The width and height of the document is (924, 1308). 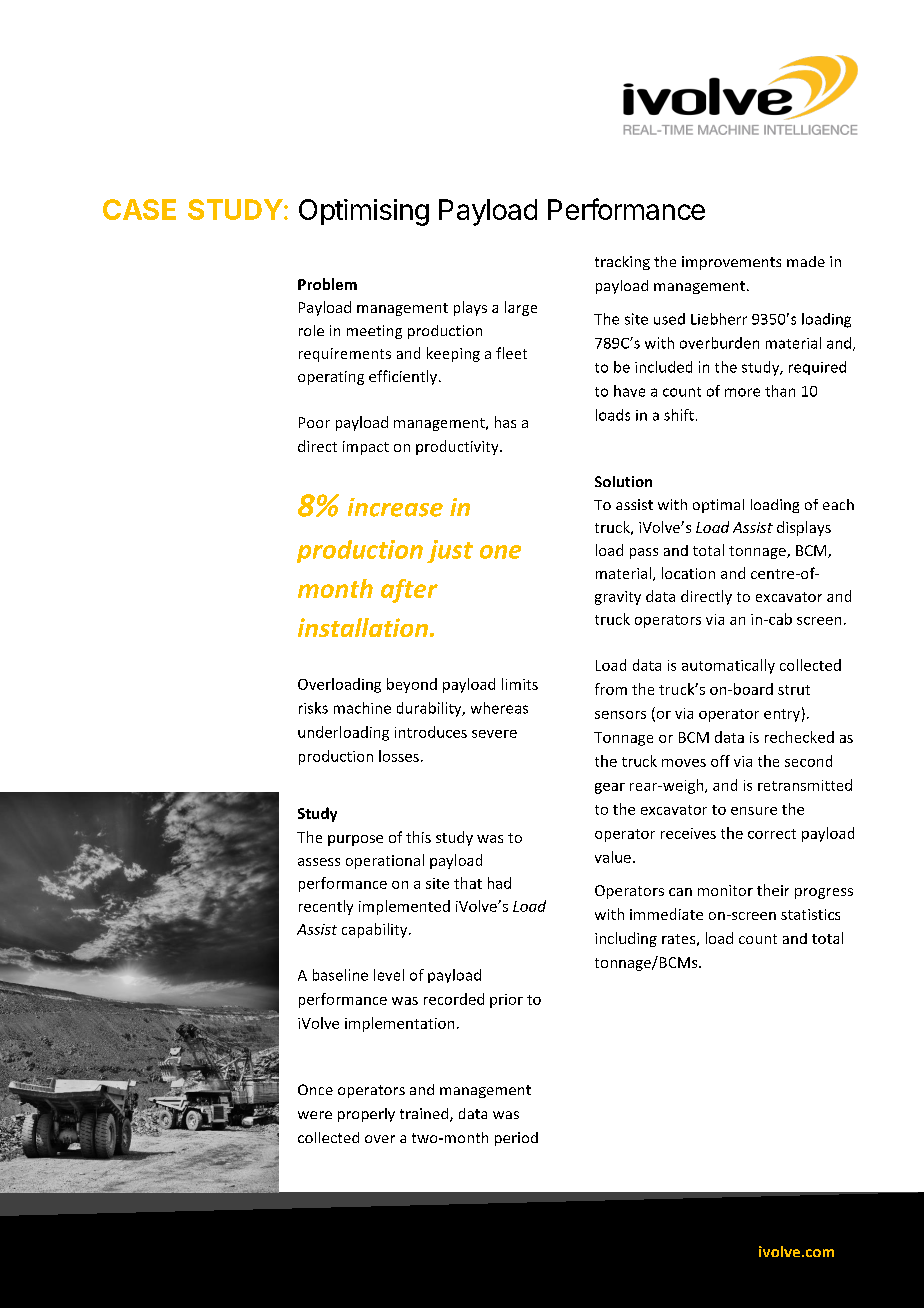 What do you see at coordinates (731, 263) in the document?
I see `improvements` at bounding box center [731, 263].
